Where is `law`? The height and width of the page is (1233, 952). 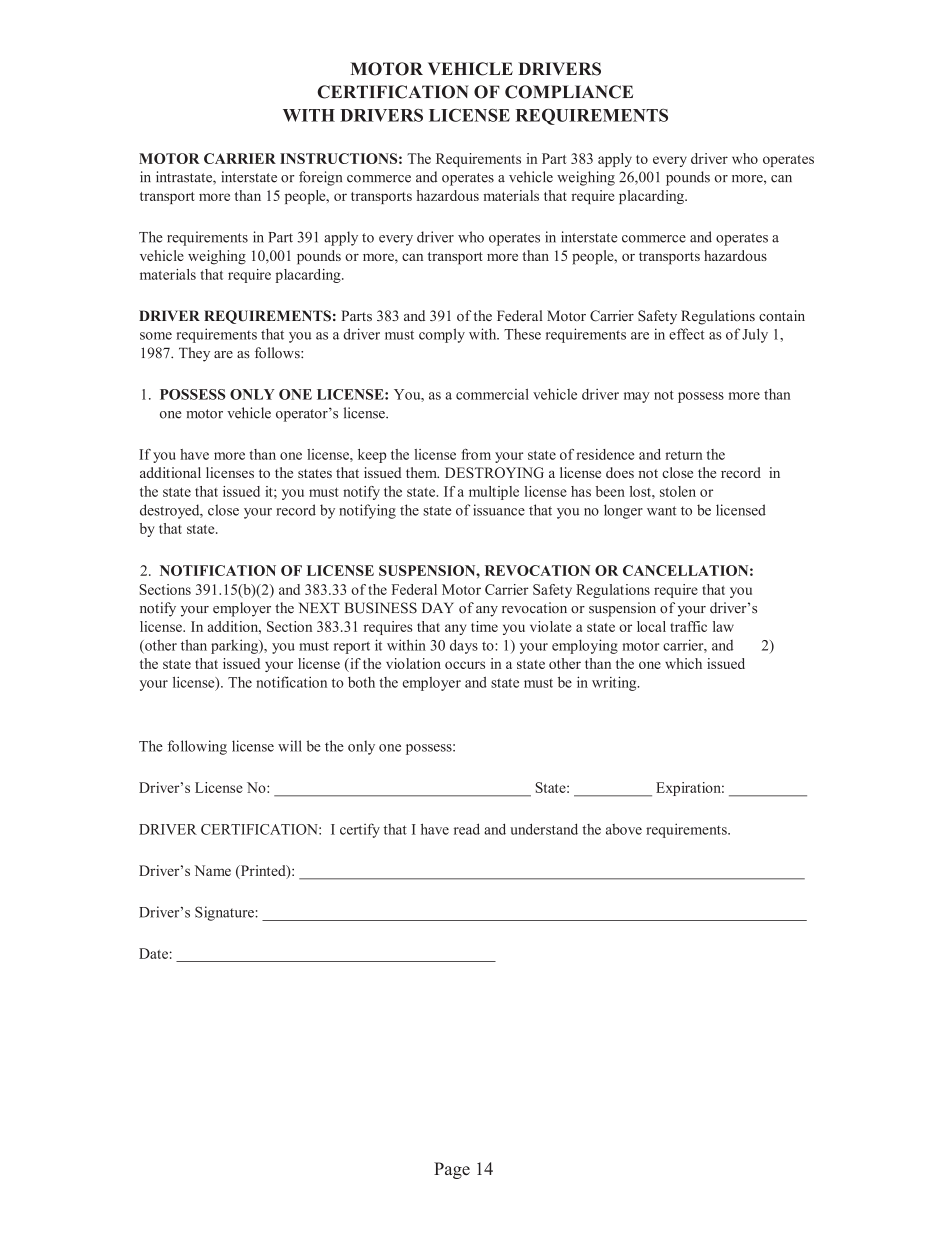
law is located at coordinates (723, 626).
